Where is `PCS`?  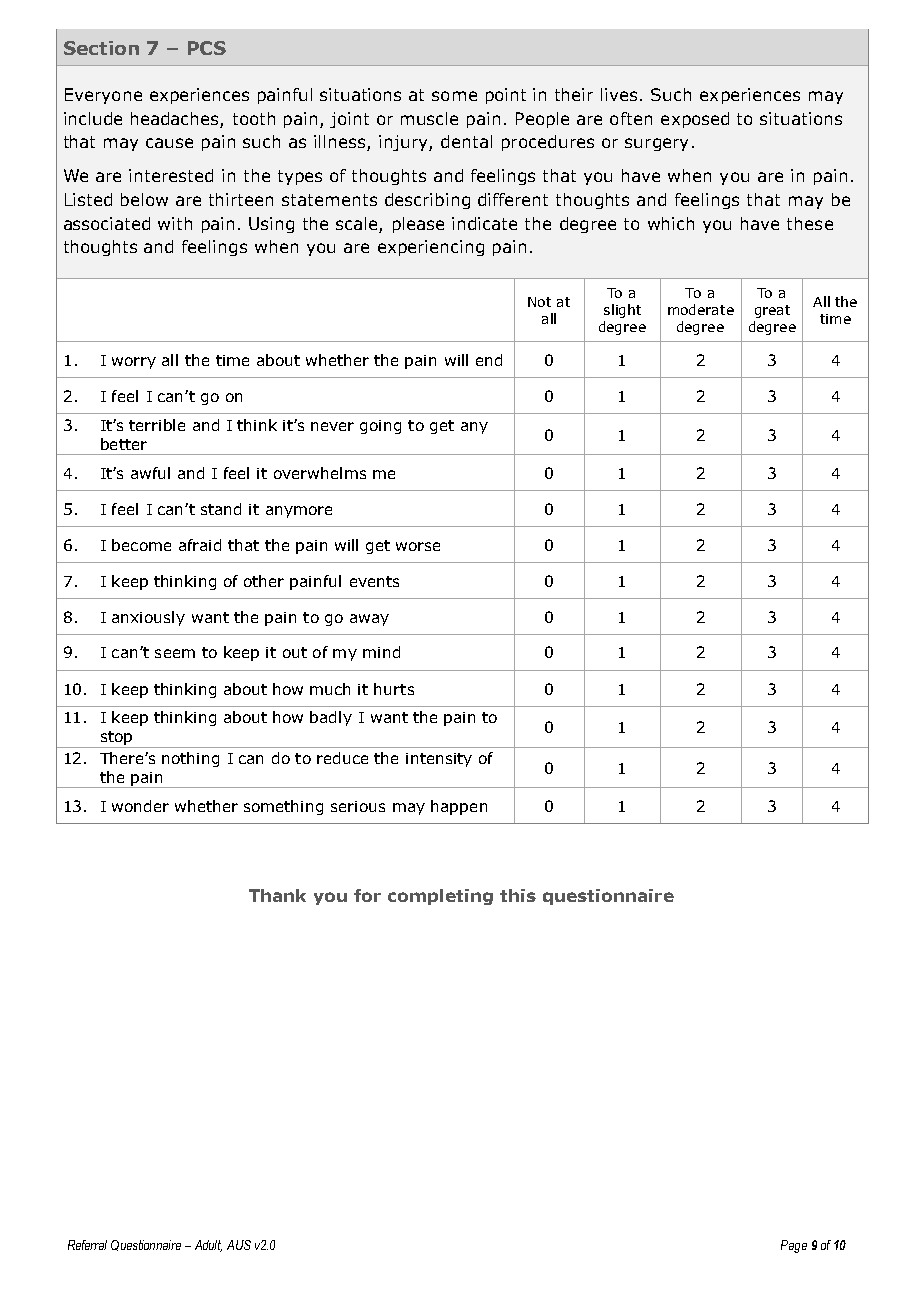 PCS is located at coordinates (207, 48).
